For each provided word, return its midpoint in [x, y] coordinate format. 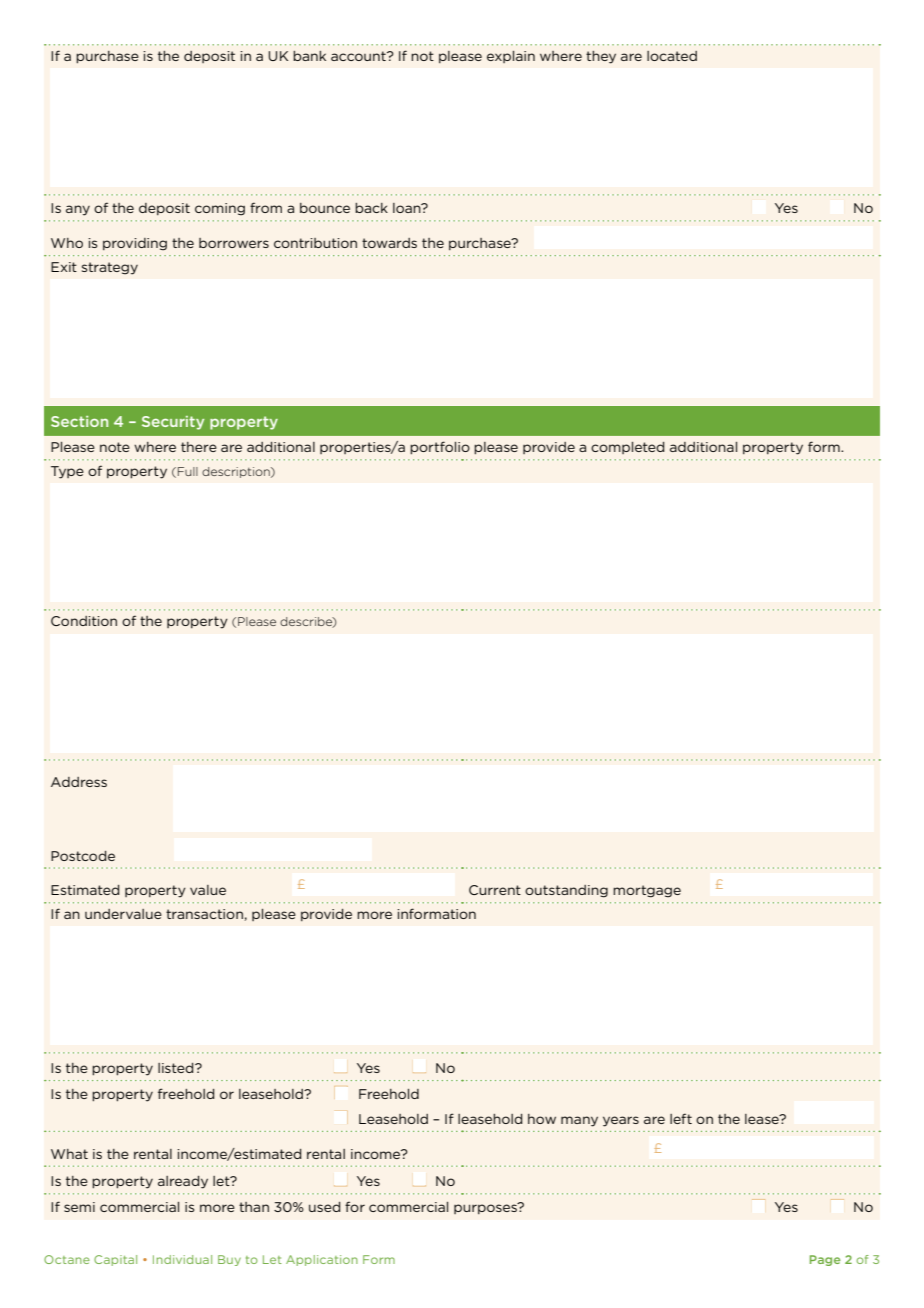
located [672, 56]
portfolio [440, 448]
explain [511, 57]
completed [628, 448]
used [325, 1207]
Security [173, 423]
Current [495, 890]
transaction [205, 915]
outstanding [566, 891]
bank [309, 56]
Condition [84, 621]
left [681, 1118]
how [542, 1119]
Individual [182, 1259]
